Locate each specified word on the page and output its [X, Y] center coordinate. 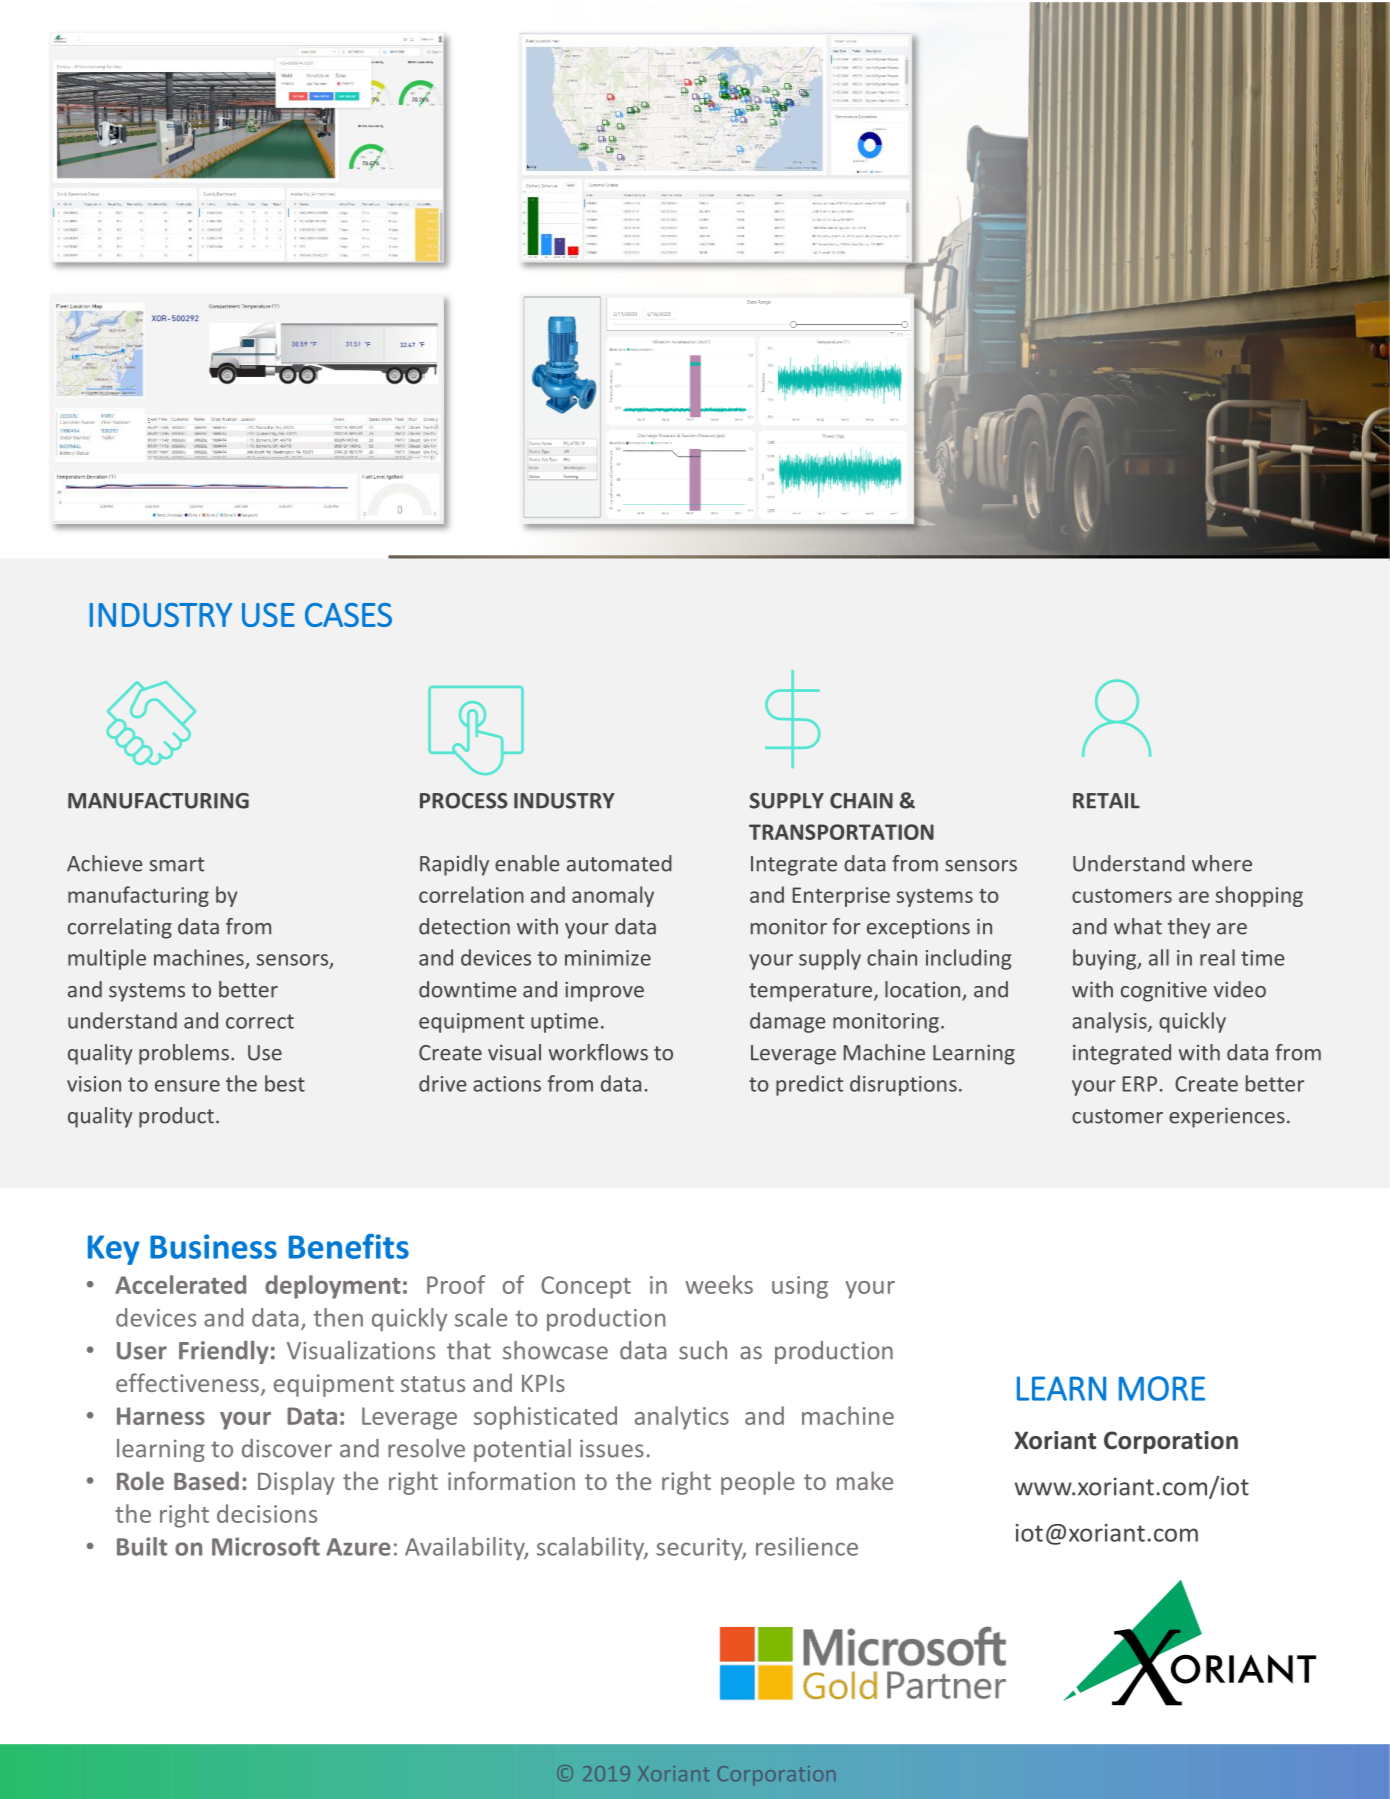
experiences [1227, 1118]
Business [213, 1246]
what [1138, 926]
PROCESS [464, 801]
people [758, 1483]
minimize [608, 958]
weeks [719, 1284]
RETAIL [1106, 801]
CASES [348, 615]
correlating [120, 928]
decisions [267, 1513]
